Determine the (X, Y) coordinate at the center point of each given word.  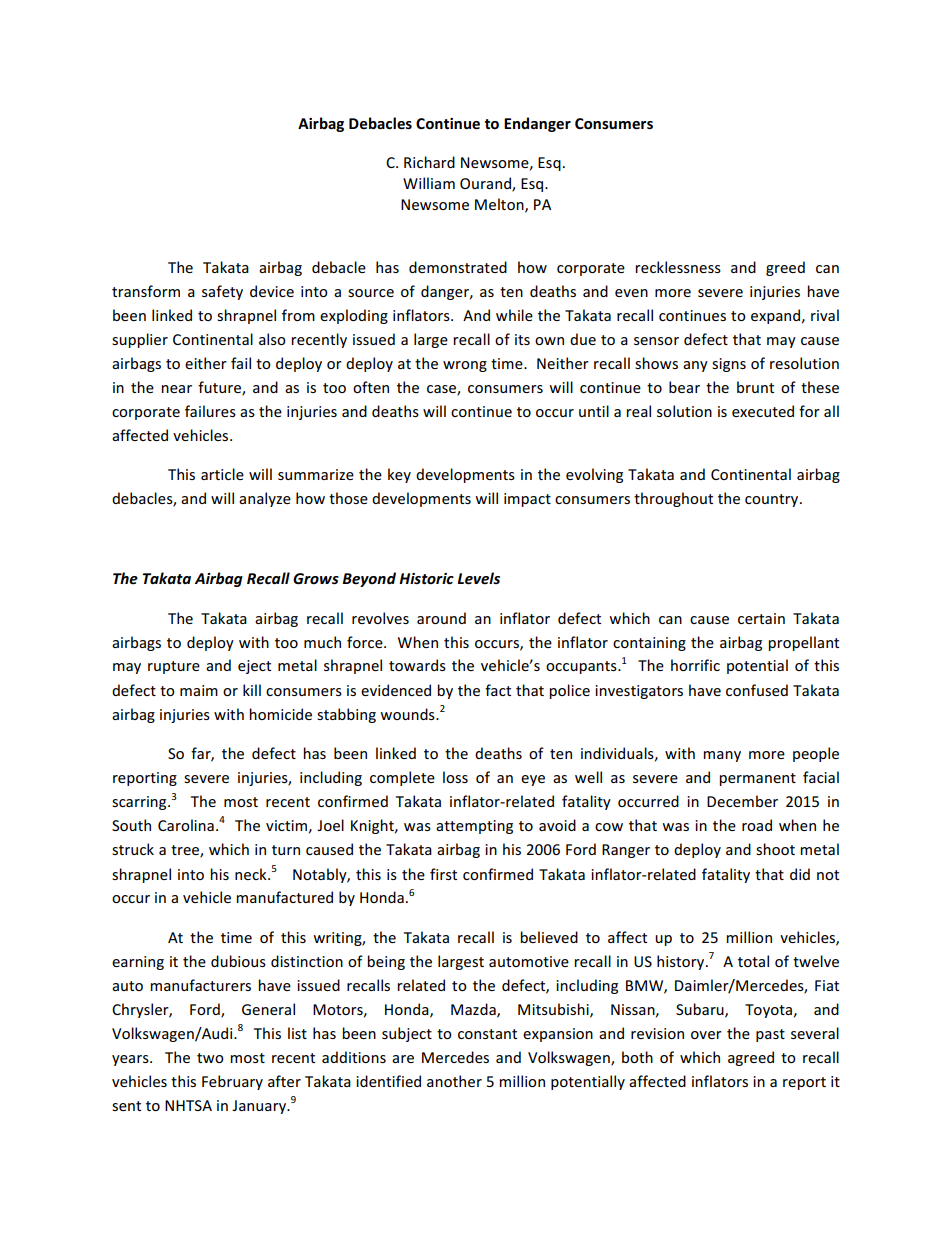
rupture (174, 667)
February (232, 1082)
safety (222, 292)
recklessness (678, 267)
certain (761, 618)
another (454, 1081)
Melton (500, 205)
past (770, 1035)
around (441, 618)
